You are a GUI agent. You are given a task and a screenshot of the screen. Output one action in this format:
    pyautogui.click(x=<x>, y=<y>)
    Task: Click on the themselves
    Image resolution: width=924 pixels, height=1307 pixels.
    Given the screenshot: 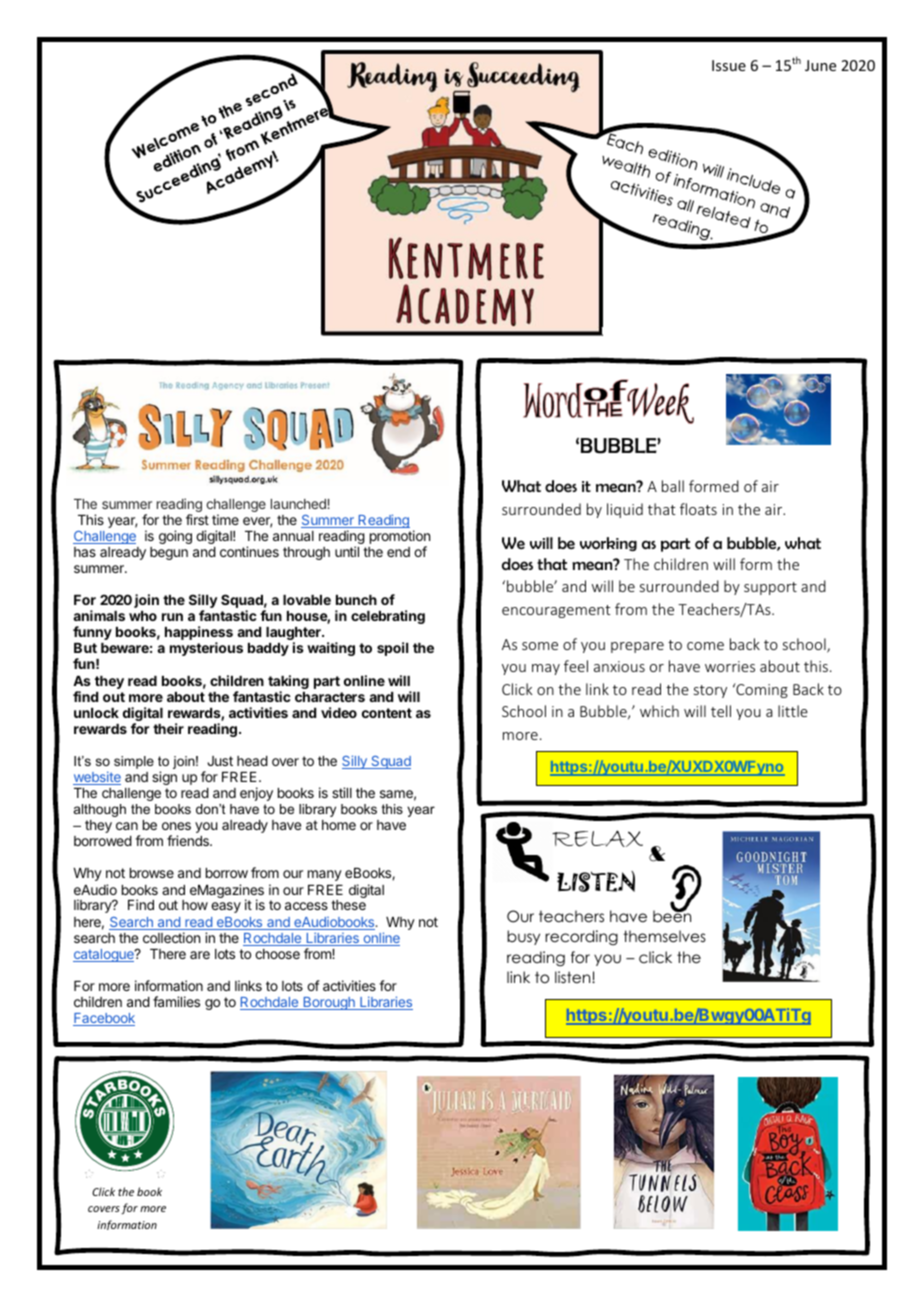 What is the action you would take?
    pyautogui.click(x=664, y=936)
